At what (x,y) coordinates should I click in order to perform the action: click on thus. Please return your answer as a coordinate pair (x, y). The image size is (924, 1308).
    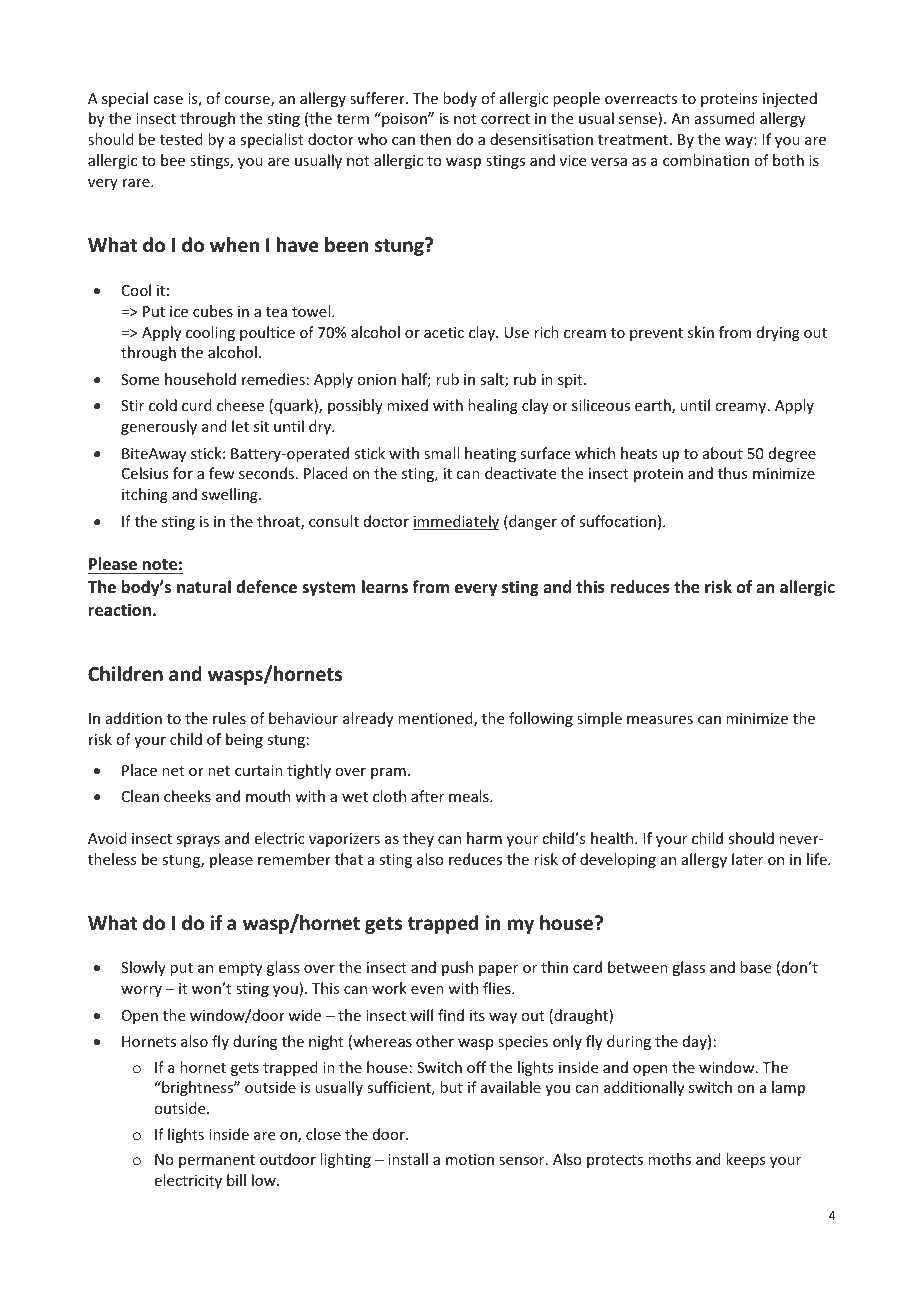
    Looking at the image, I should click on (732, 473).
